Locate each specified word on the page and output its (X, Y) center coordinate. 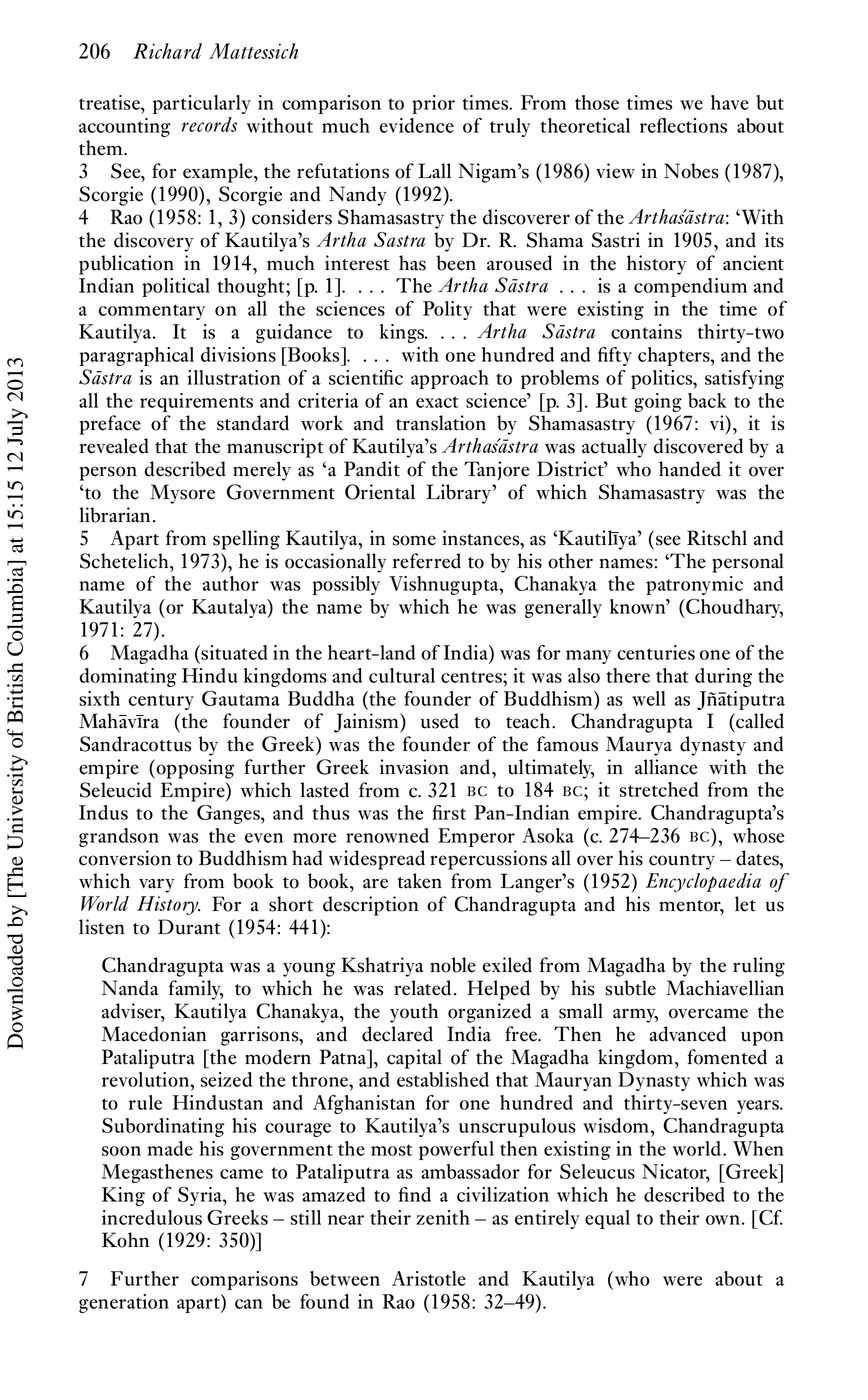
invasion (414, 767)
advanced (687, 1034)
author (231, 583)
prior (433, 104)
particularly (202, 104)
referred (427, 561)
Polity (447, 310)
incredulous (152, 1217)
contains (646, 331)
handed (690, 469)
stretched (659, 789)
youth (414, 1013)
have (730, 102)
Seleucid (116, 790)
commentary (152, 312)
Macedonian (154, 1034)
